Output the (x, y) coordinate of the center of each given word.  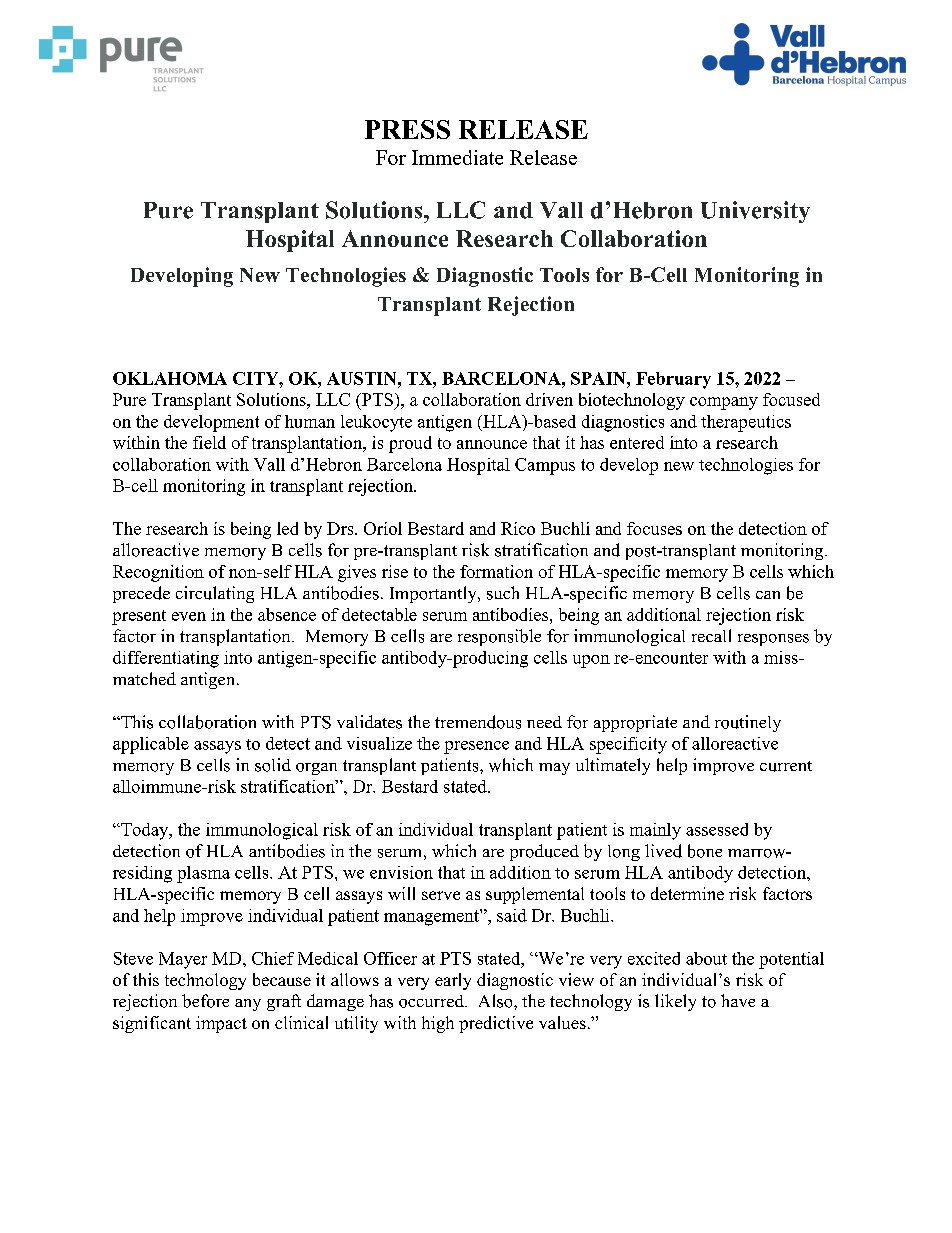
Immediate (457, 157)
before (205, 1001)
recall (711, 635)
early (453, 981)
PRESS (407, 129)
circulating (215, 594)
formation (496, 571)
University (755, 212)
